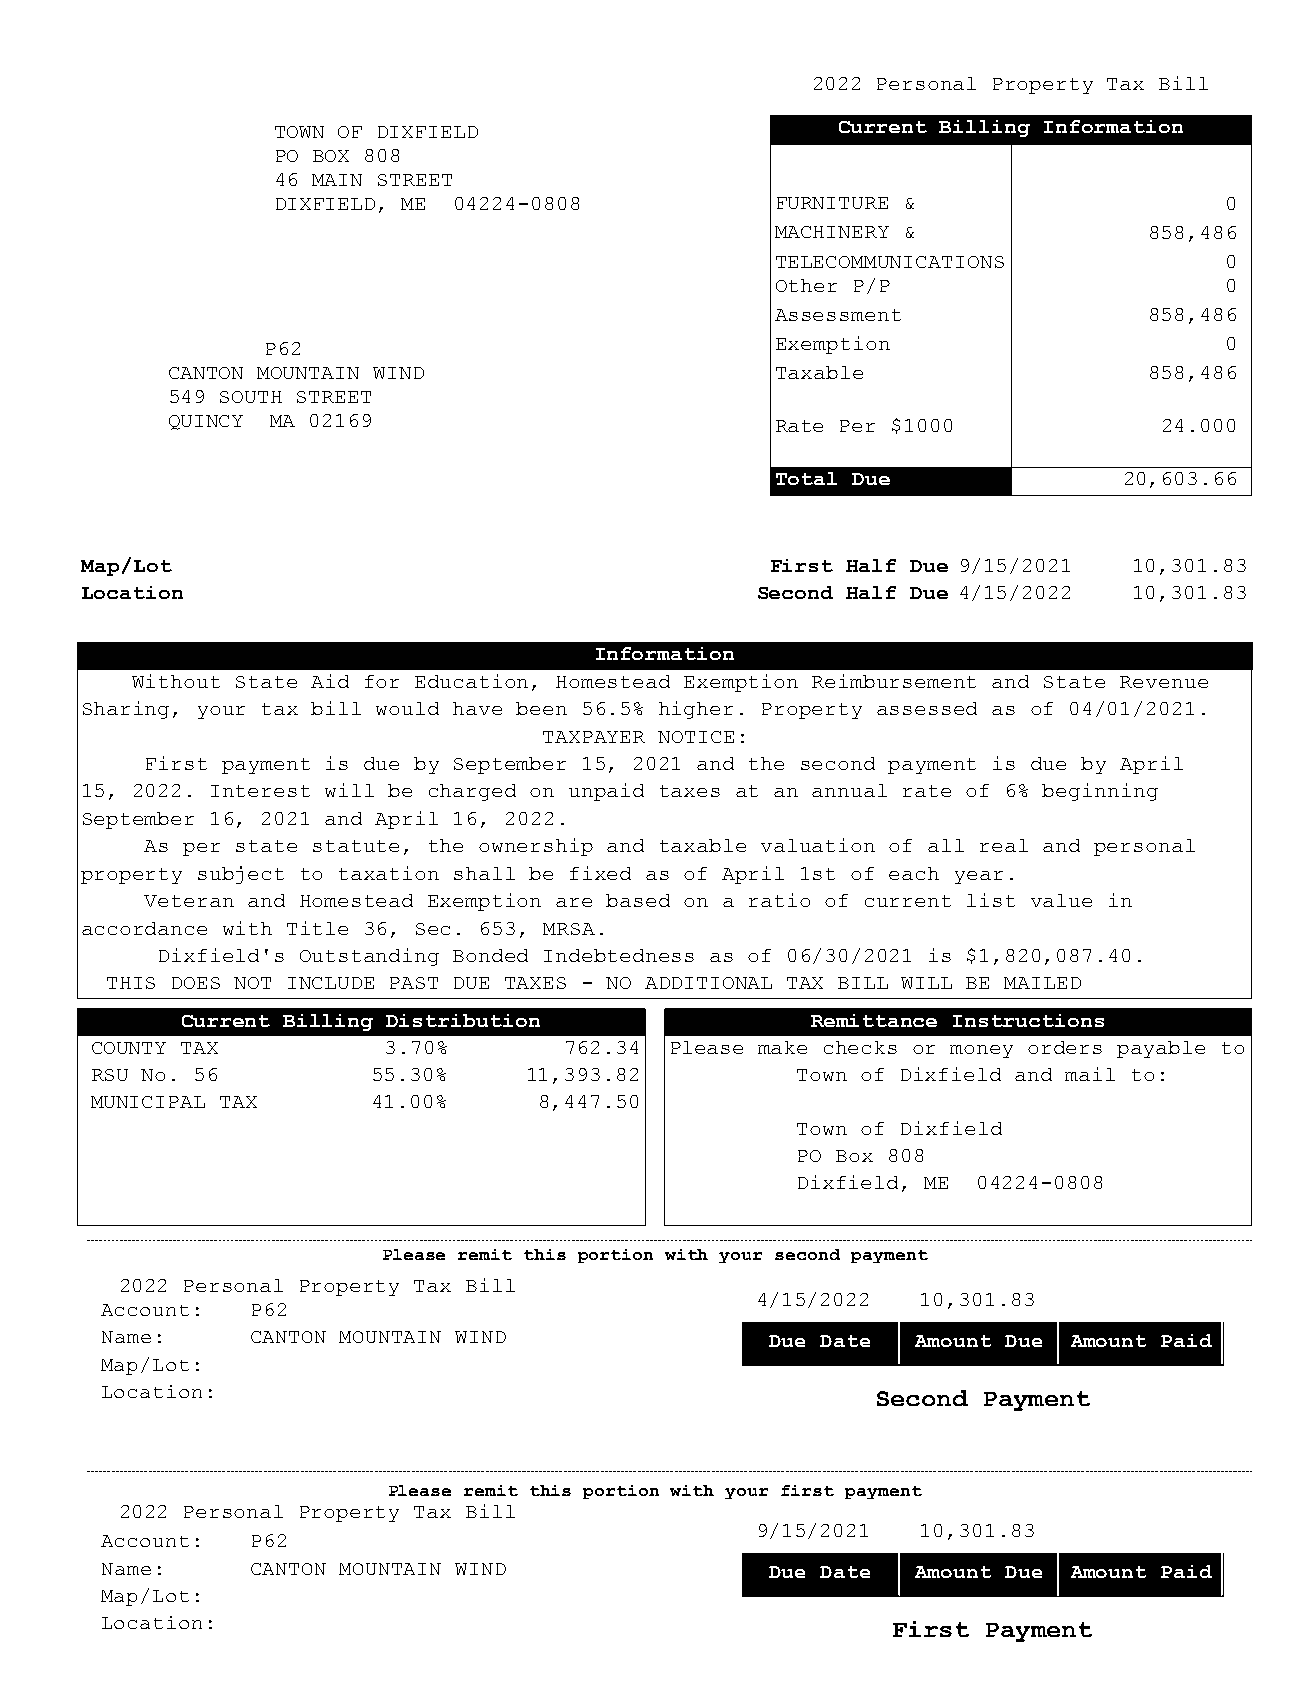  What do you see at coordinates (696, 710) in the image?
I see `higher` at bounding box center [696, 710].
